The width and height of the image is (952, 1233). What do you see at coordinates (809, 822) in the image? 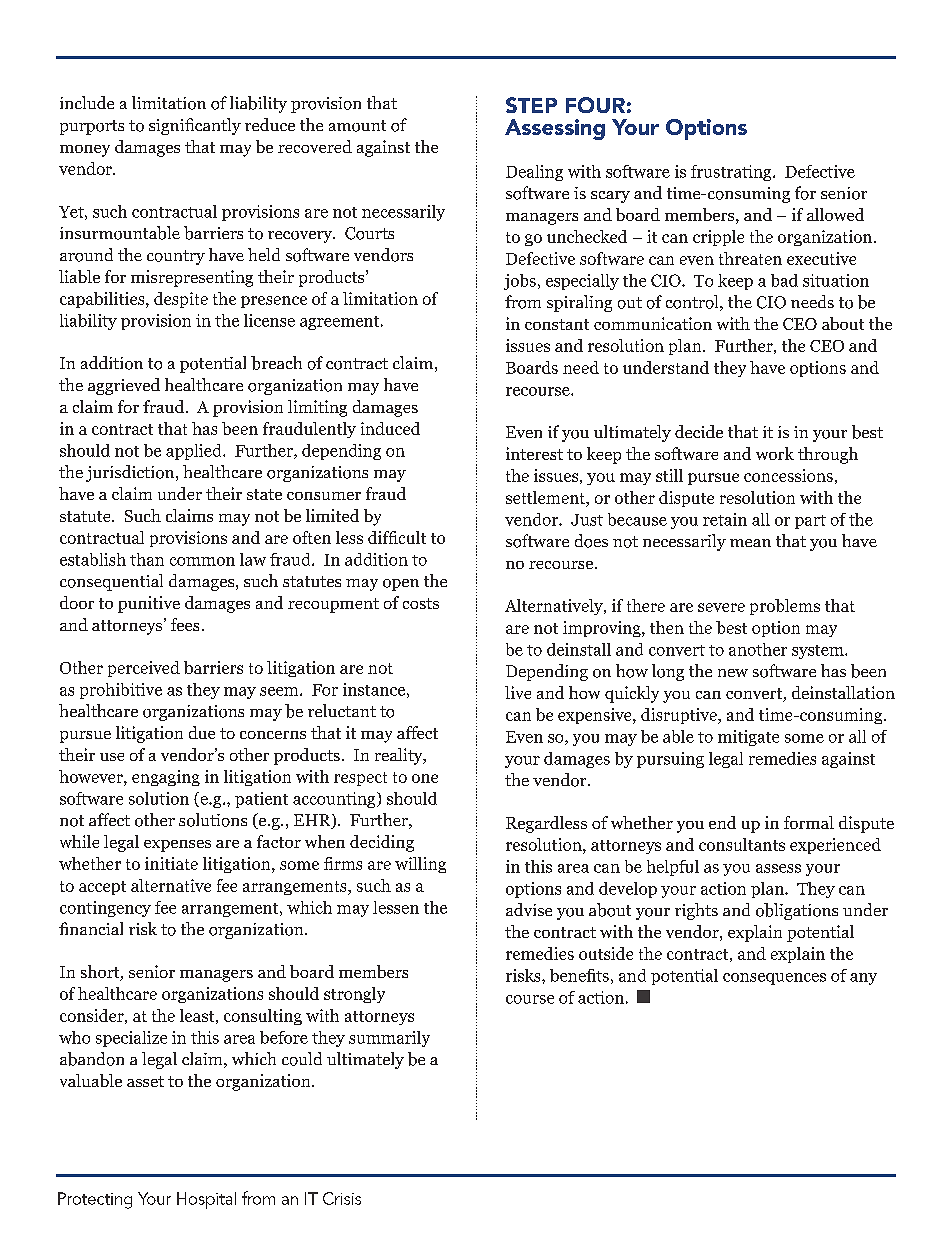
I see `formal` at bounding box center [809, 822].
